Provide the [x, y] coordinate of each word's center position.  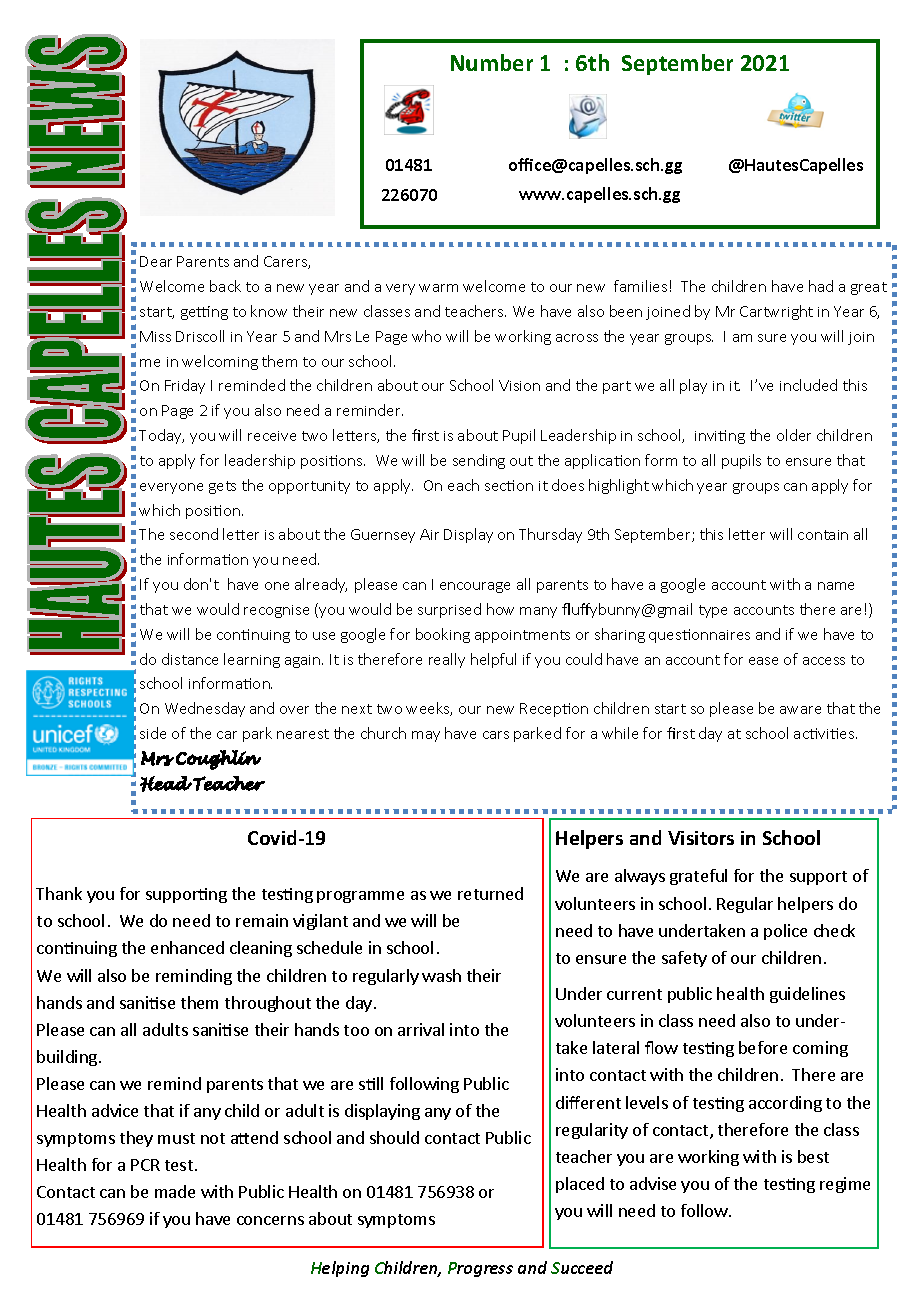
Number [492, 62]
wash [441, 975]
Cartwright [776, 312]
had [821, 286]
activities [825, 733]
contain [823, 535]
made [175, 1191]
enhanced [187, 947]
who [426, 336]
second [194, 534]
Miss [155, 336]
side [153, 733]
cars [496, 735]
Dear [156, 261]
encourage [475, 587]
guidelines [807, 995]
